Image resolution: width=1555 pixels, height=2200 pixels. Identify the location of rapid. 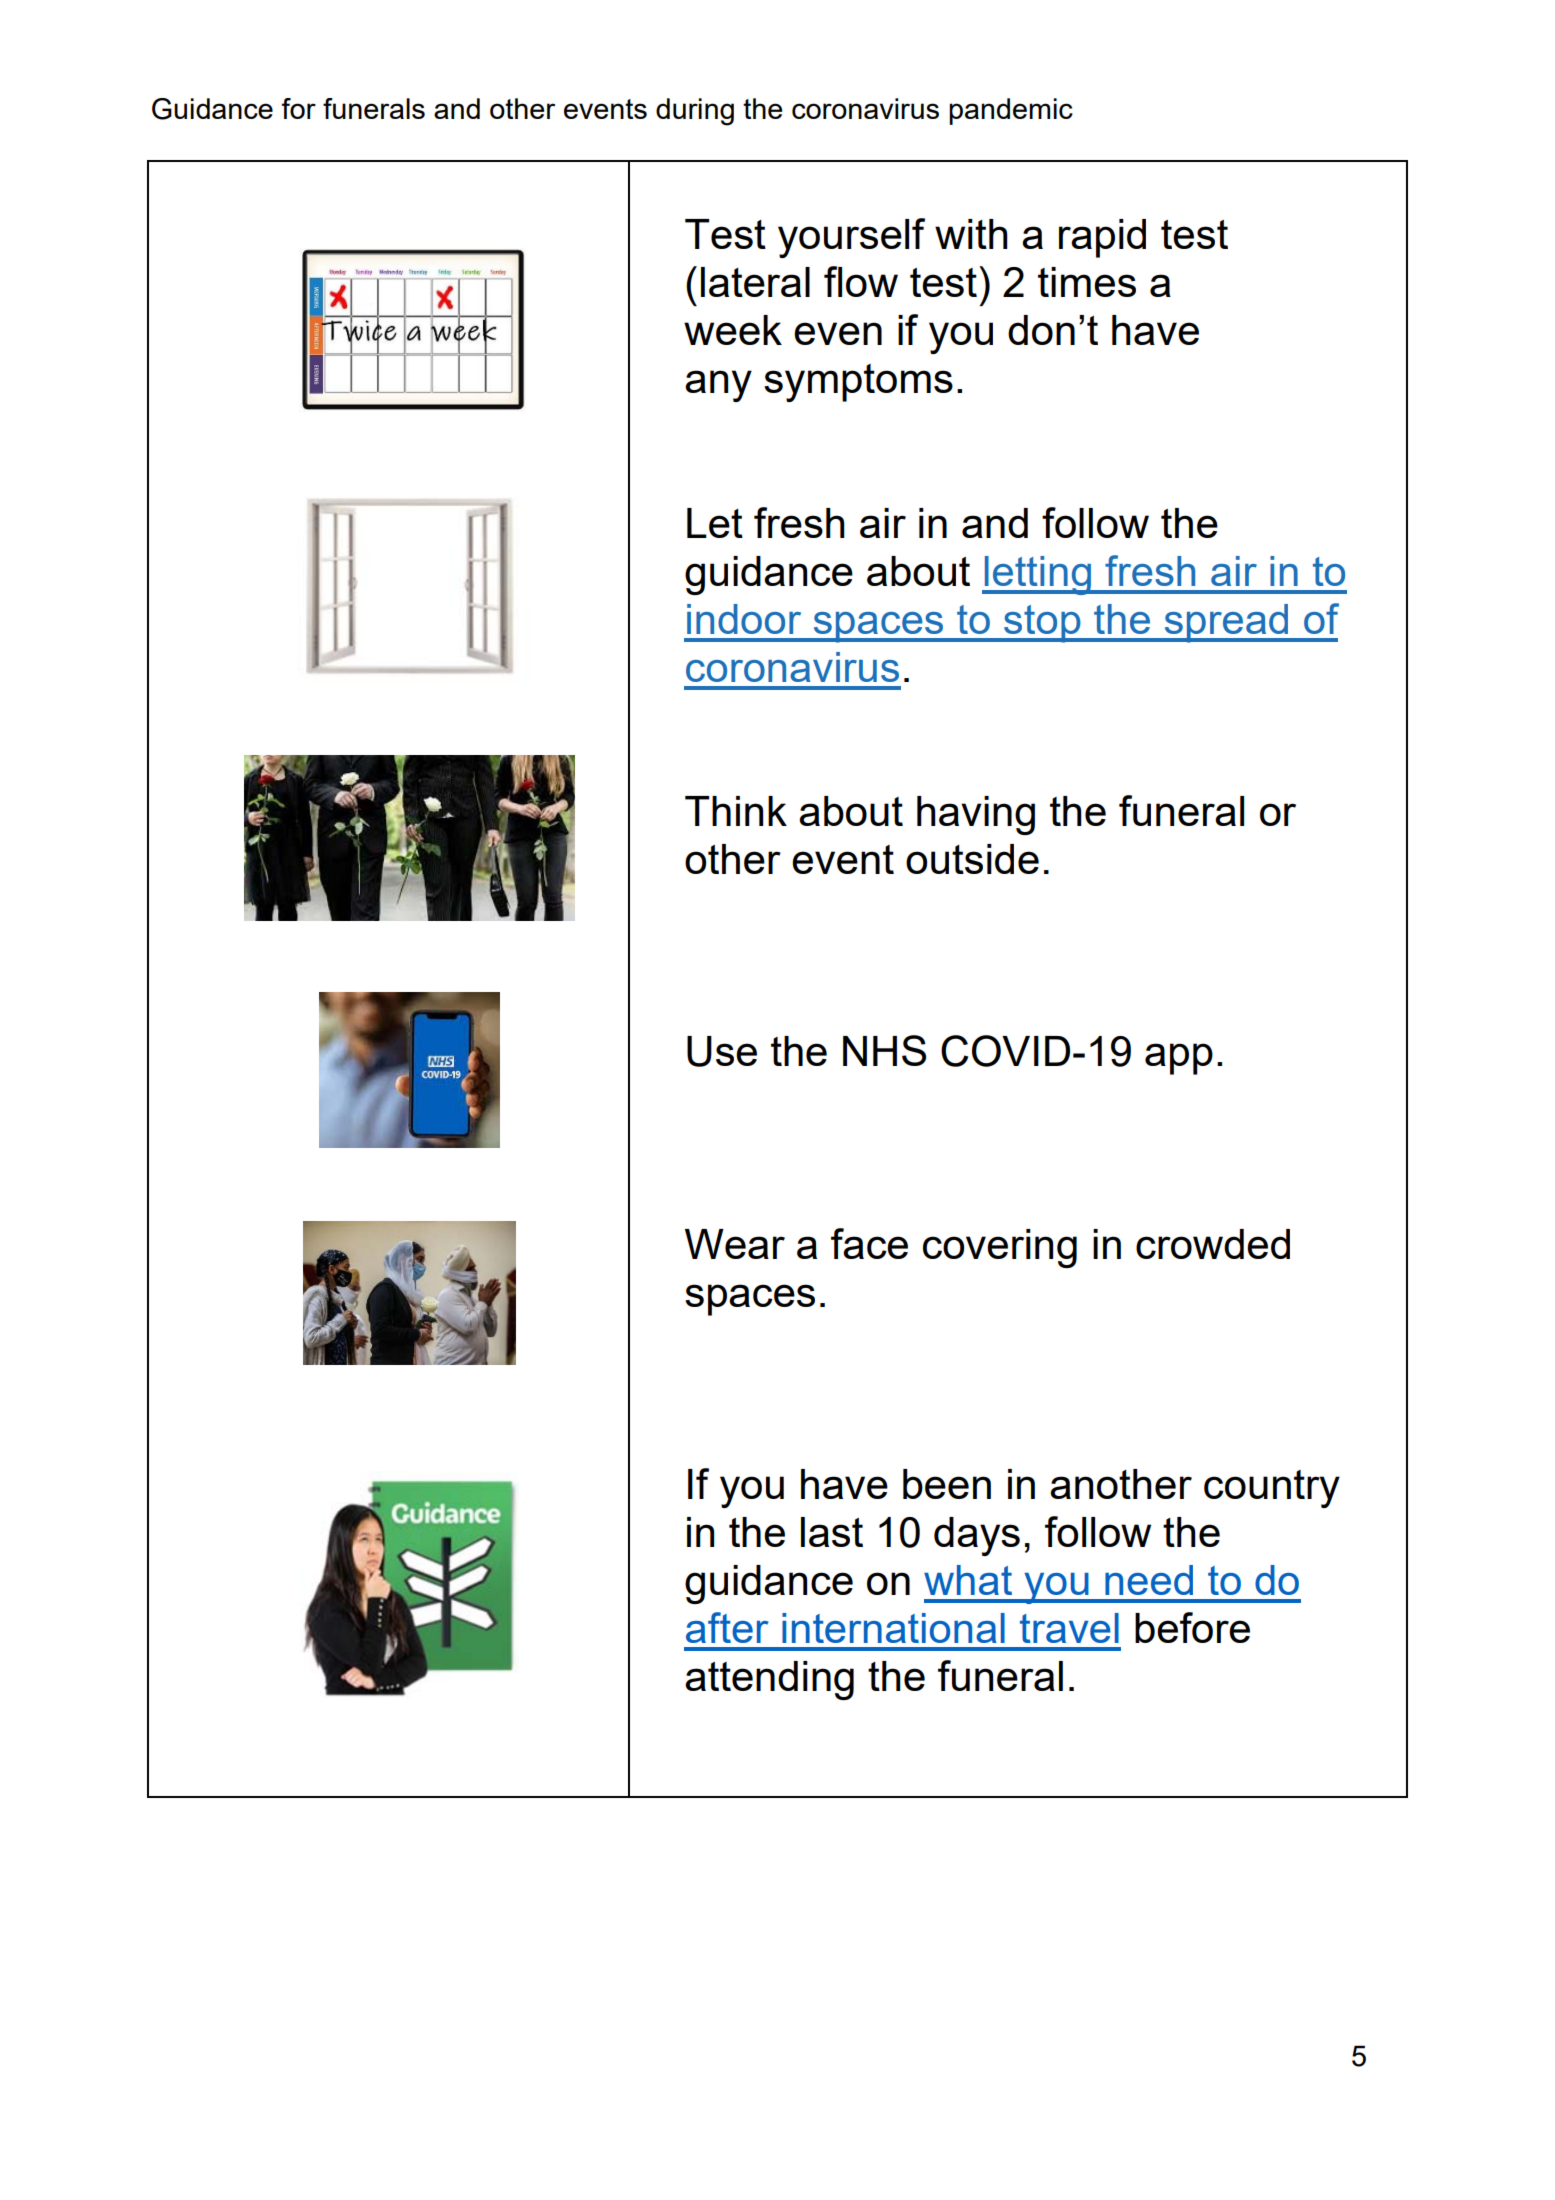
(1102, 238).
